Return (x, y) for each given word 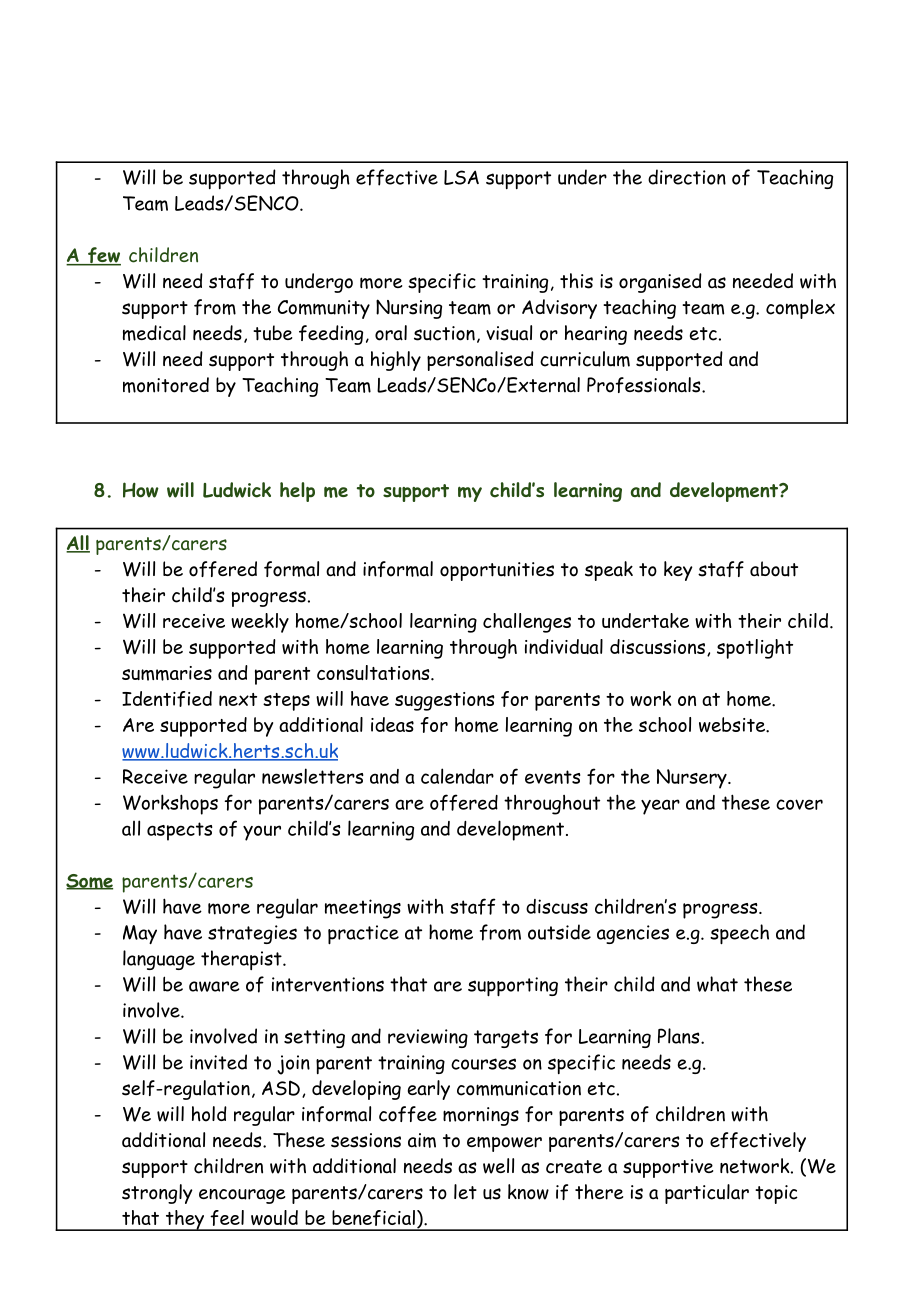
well (498, 1166)
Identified (167, 699)
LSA (461, 177)
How (141, 490)
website (733, 724)
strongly (157, 1194)
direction (687, 177)
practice (363, 934)
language (159, 960)
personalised (480, 361)
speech (739, 934)
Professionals (644, 385)
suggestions (445, 701)
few (103, 256)
